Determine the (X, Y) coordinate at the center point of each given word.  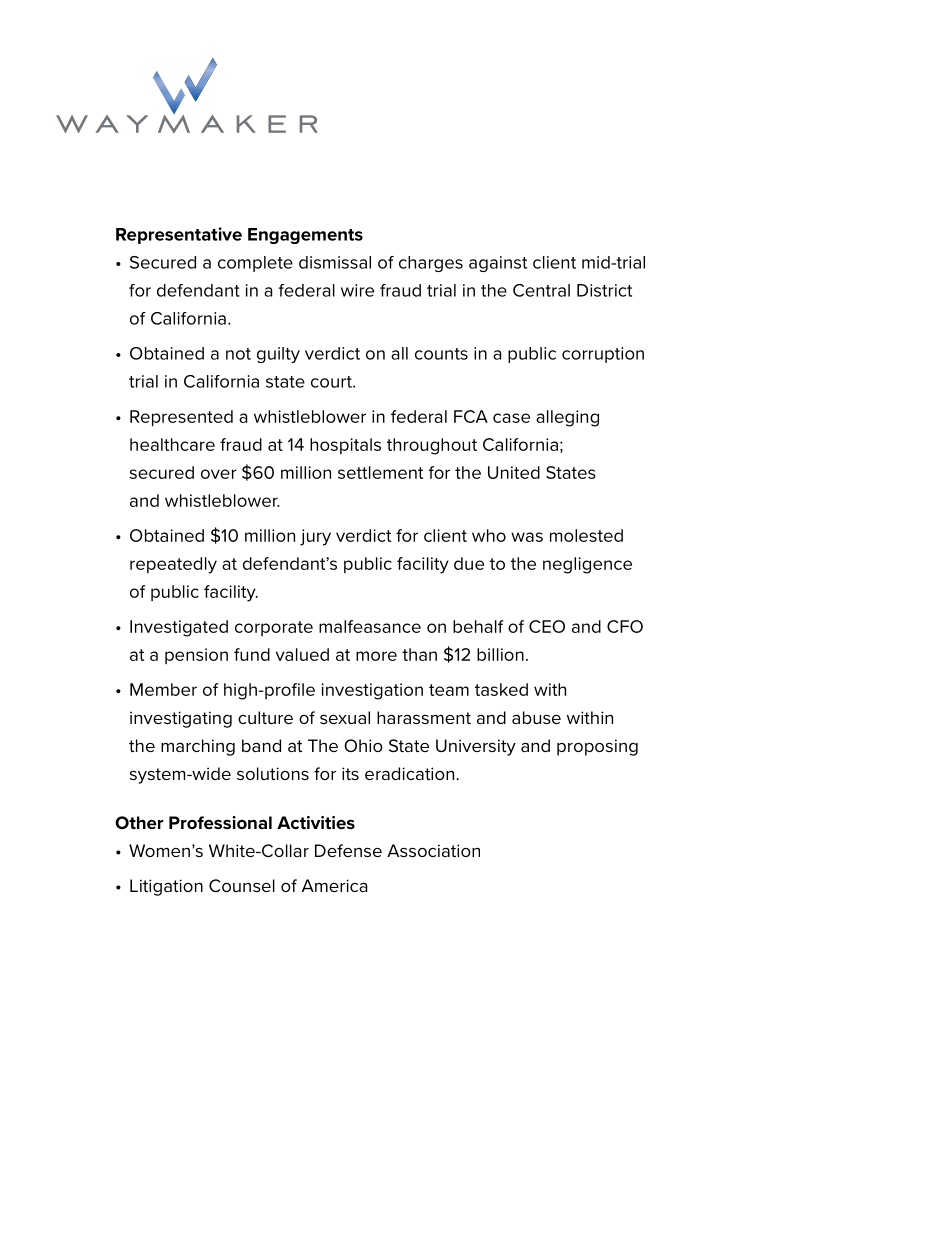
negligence (587, 565)
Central (541, 290)
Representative (179, 235)
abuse (536, 717)
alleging (567, 418)
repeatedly (173, 565)
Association (433, 850)
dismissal (335, 262)
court (332, 382)
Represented (181, 418)
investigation (372, 691)
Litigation (166, 887)
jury (315, 537)
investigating (181, 719)
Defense (348, 850)
